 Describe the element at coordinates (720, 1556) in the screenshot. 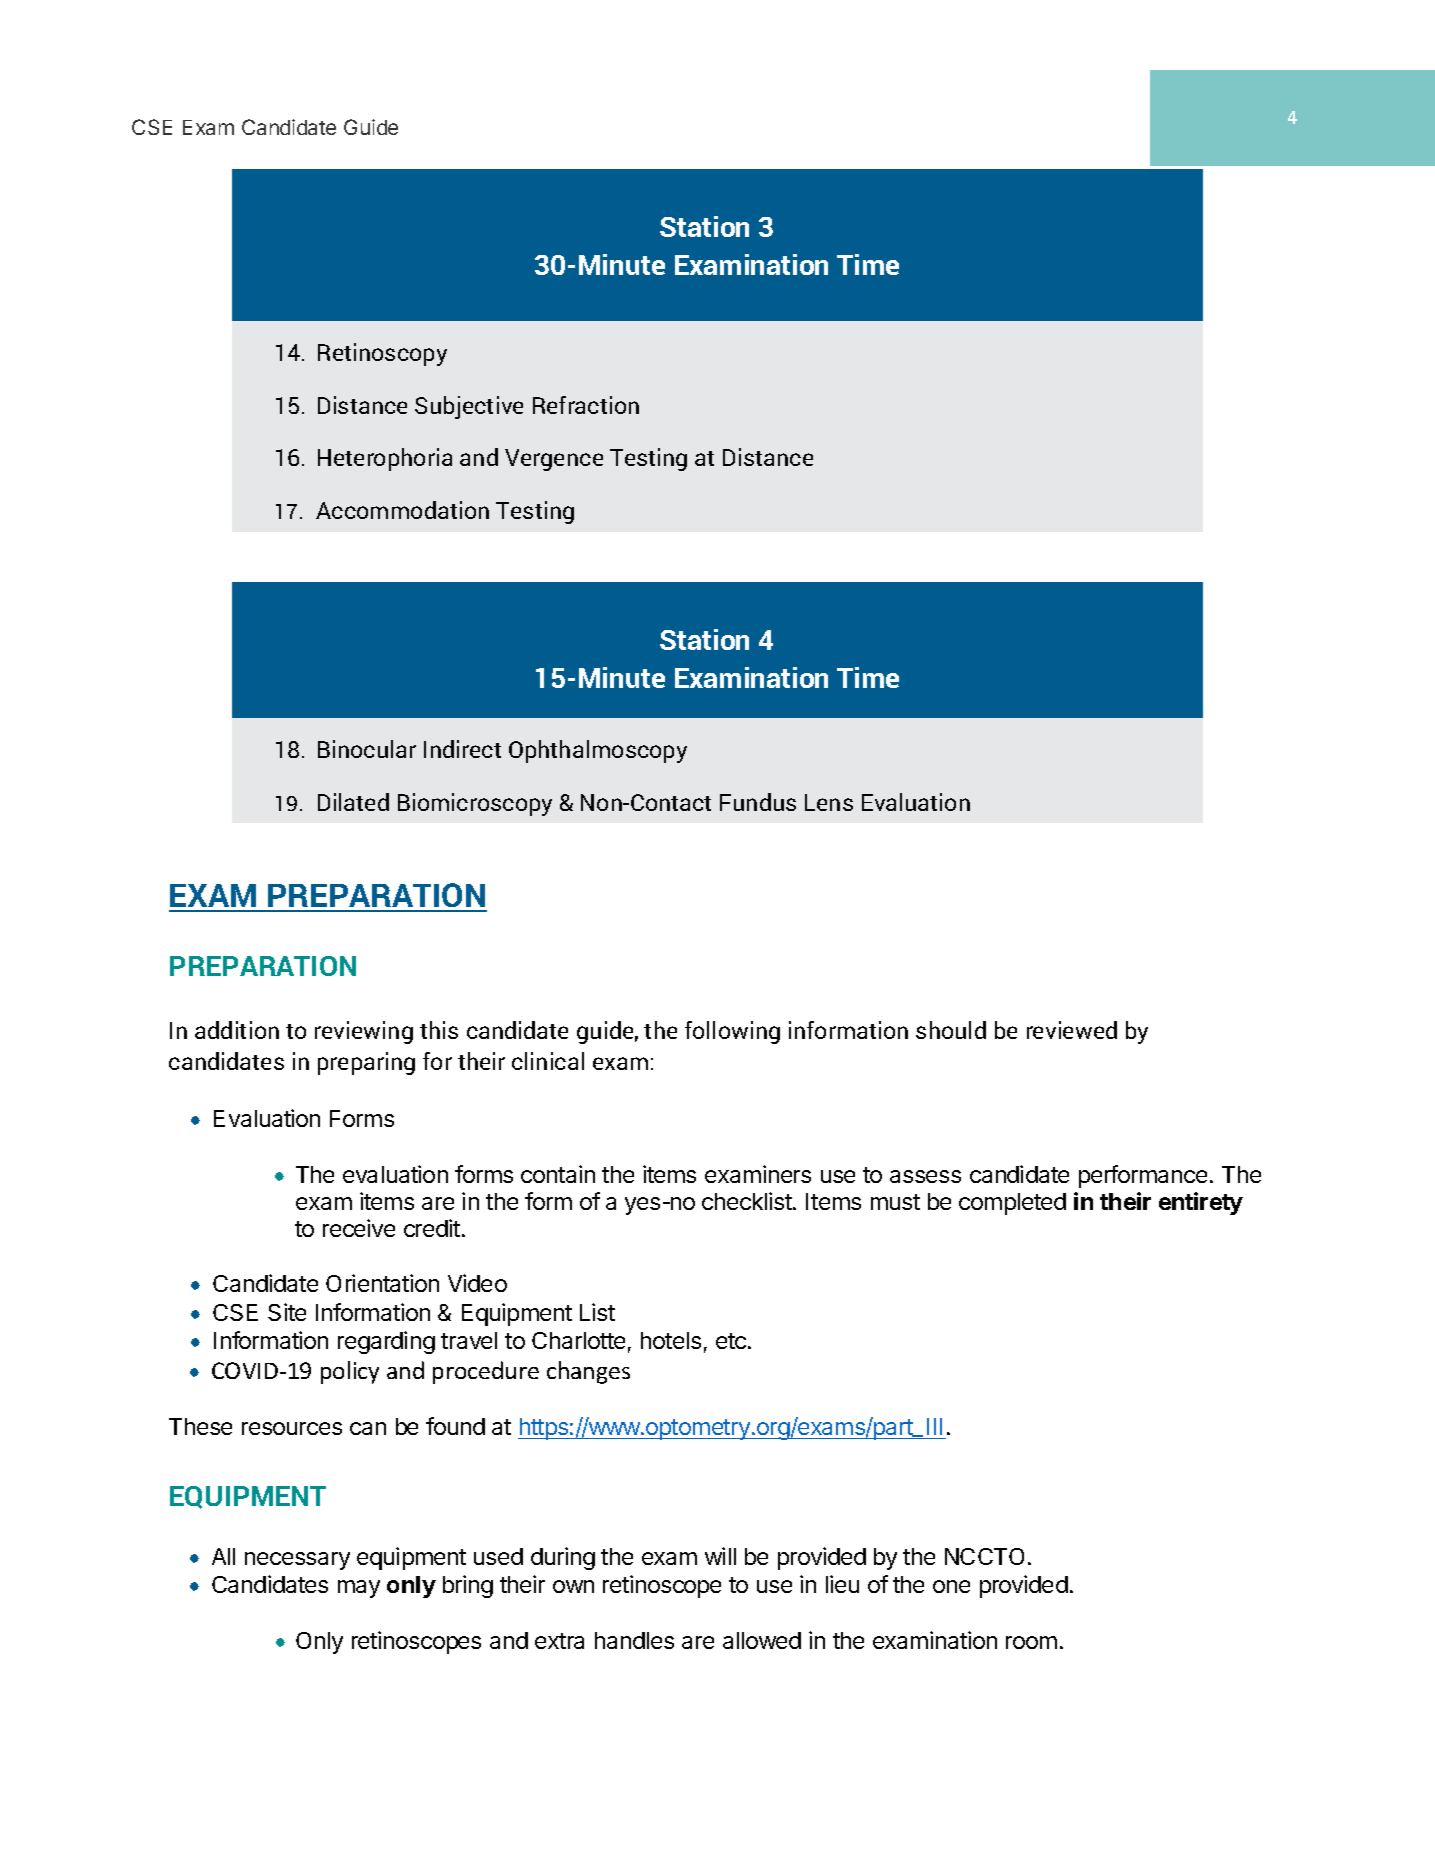

I see `will` at that location.
